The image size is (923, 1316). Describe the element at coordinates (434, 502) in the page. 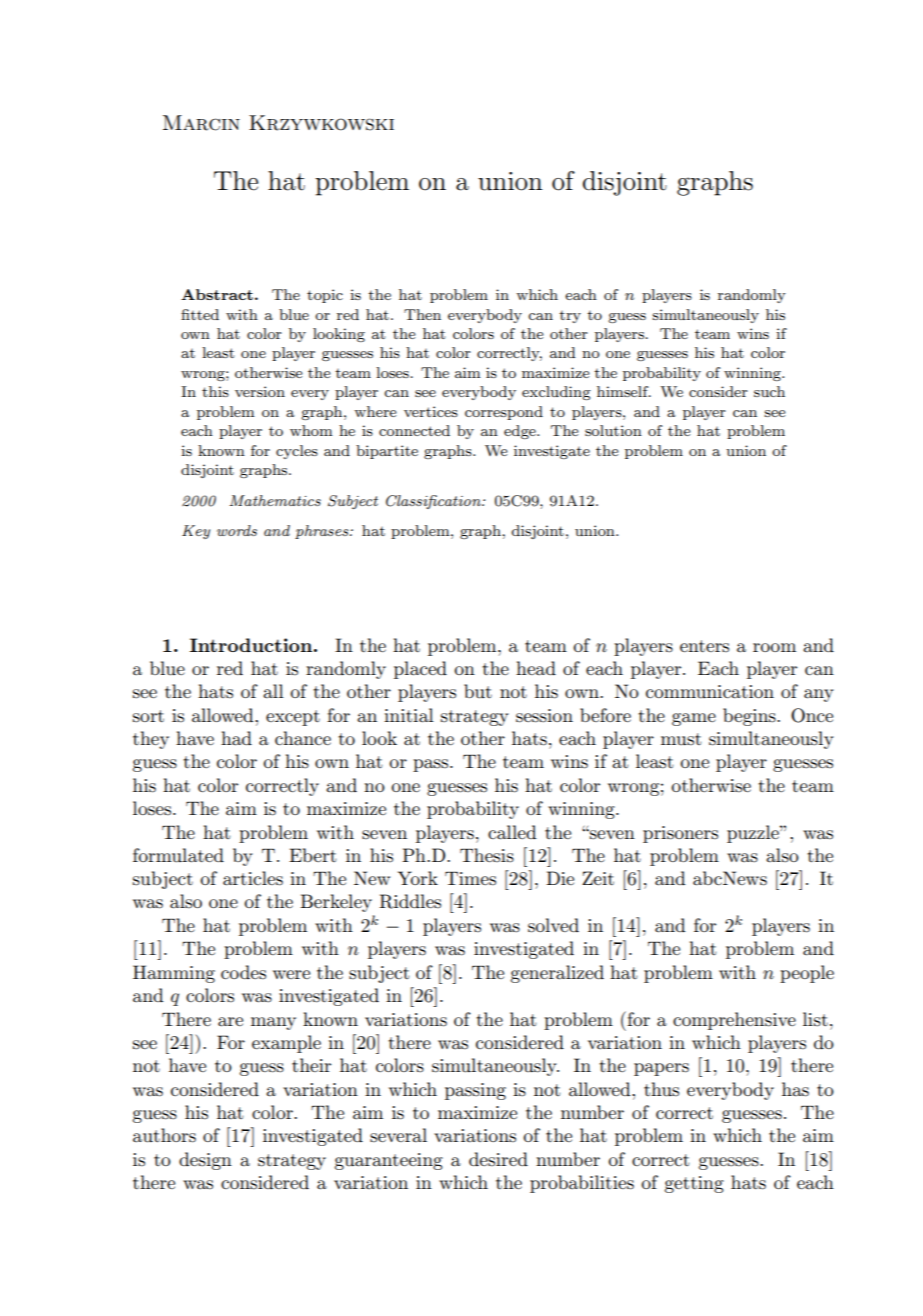

I see `Classification` at that location.
